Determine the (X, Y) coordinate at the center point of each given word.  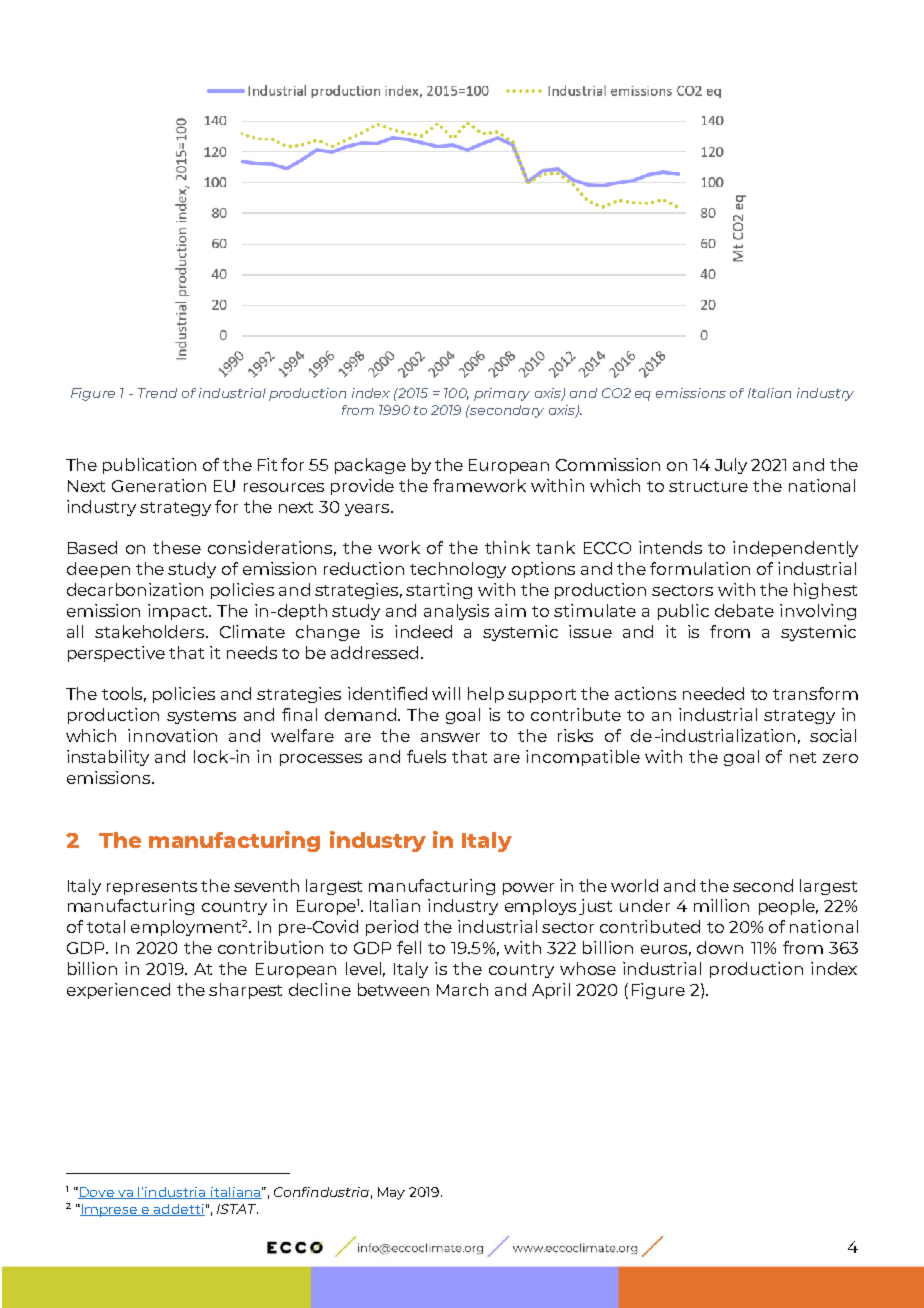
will (446, 693)
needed (713, 693)
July (731, 466)
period (392, 928)
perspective (116, 654)
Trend (157, 393)
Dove (97, 1193)
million (721, 905)
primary (502, 394)
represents (152, 888)
